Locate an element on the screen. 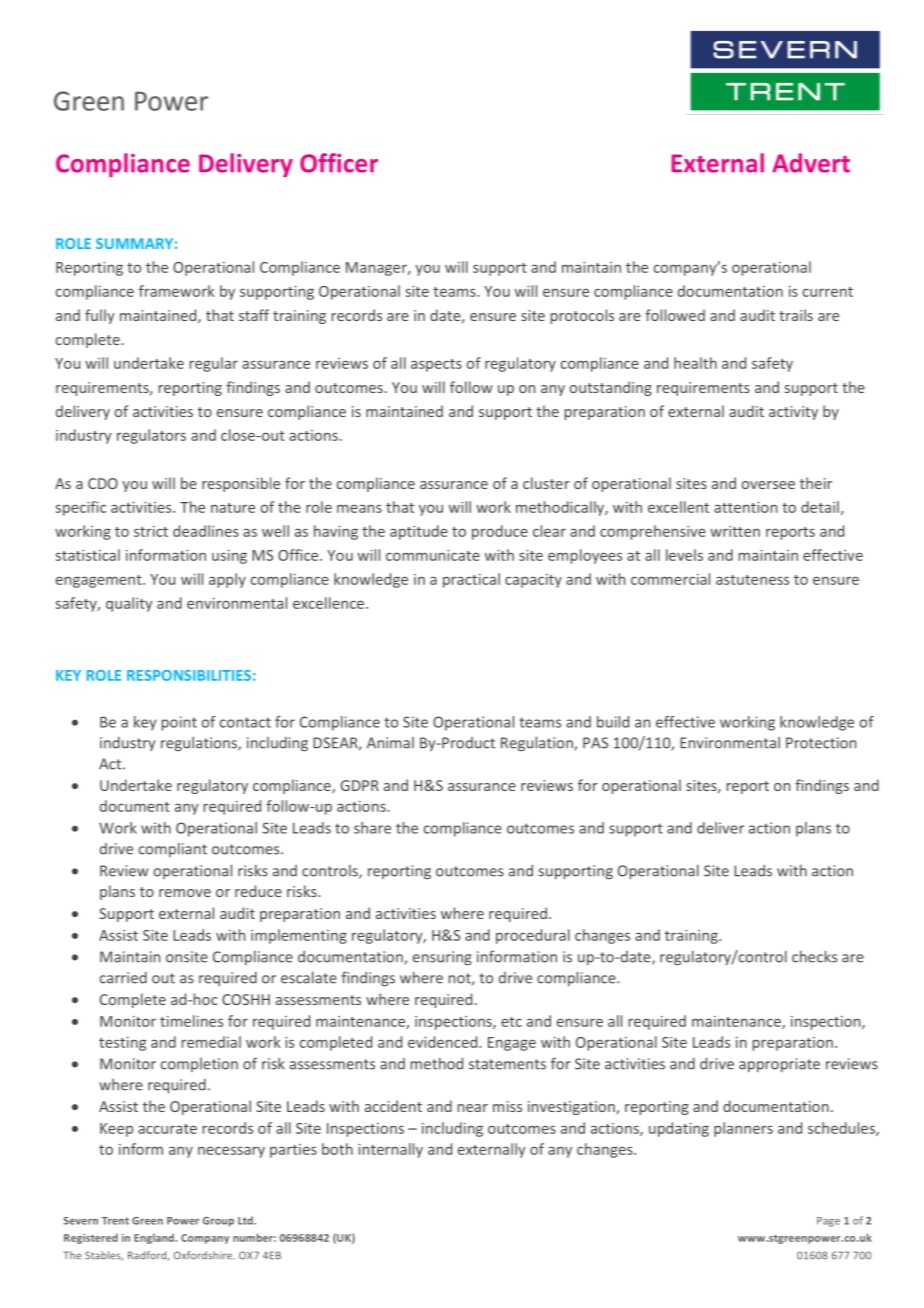 This screenshot has height=1308, width=924. fully is located at coordinates (100, 316).
